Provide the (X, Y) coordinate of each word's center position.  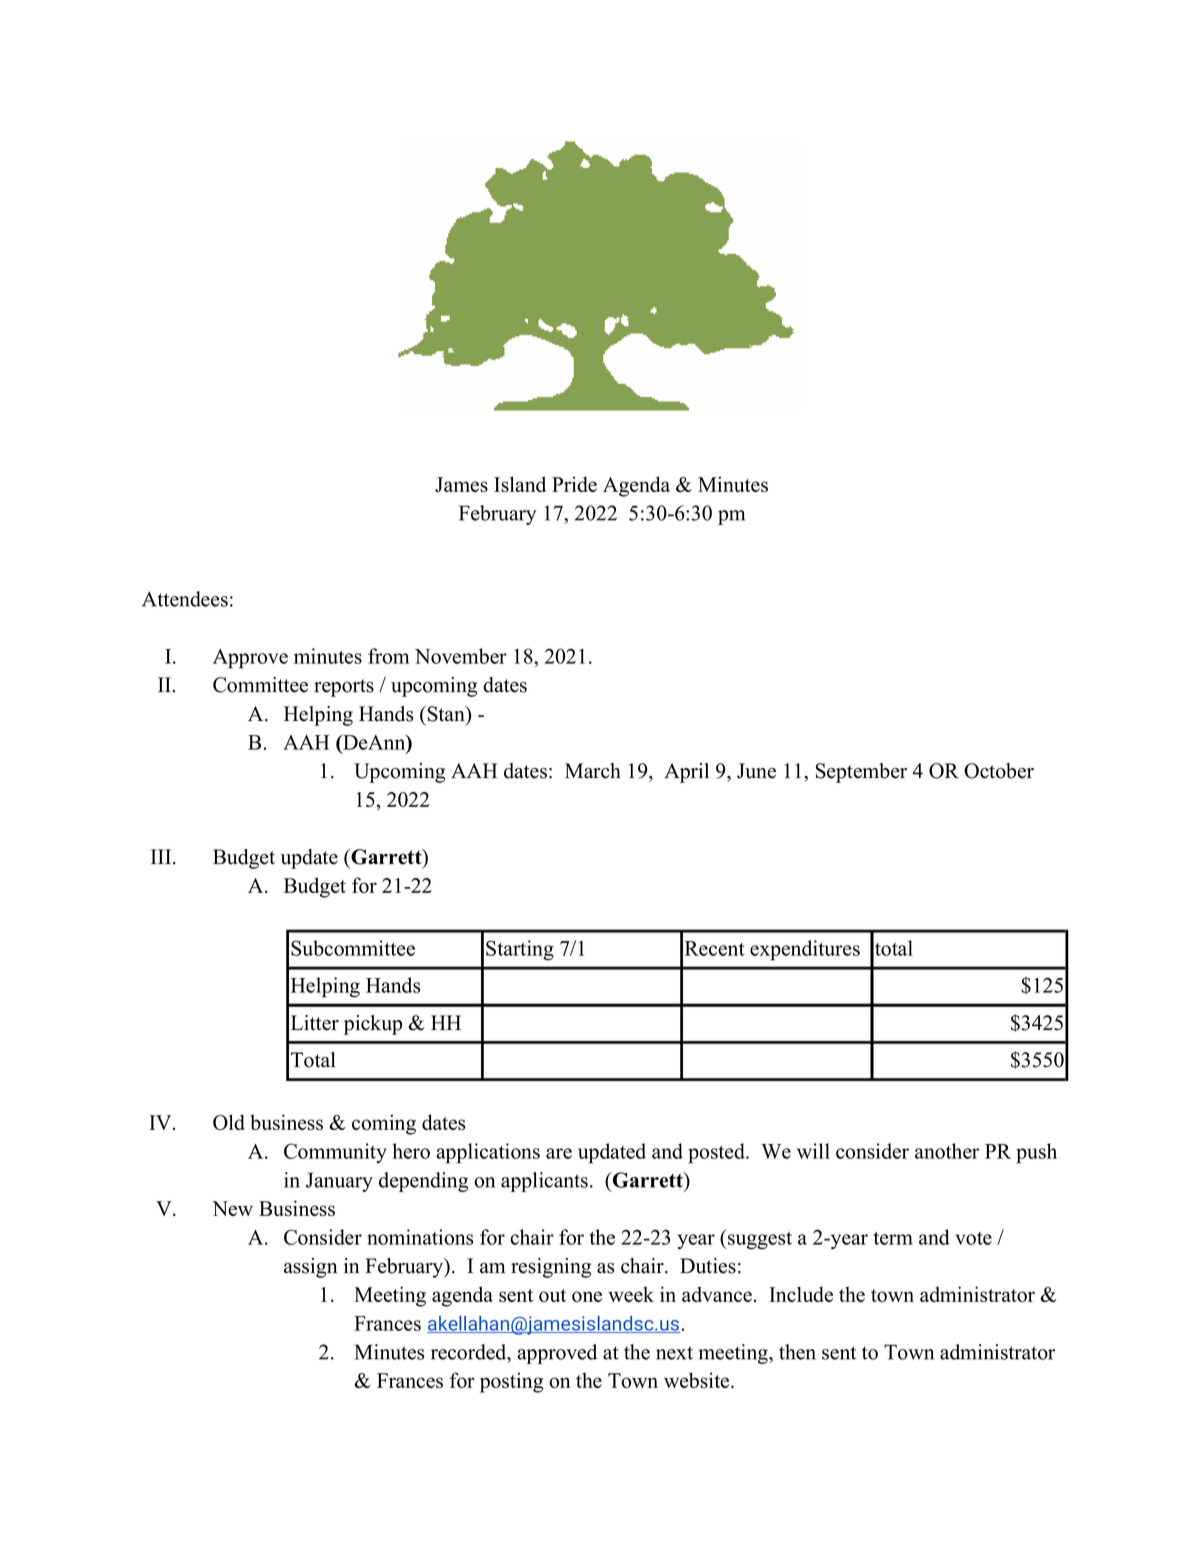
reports (344, 688)
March (593, 771)
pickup (373, 1025)
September (861, 773)
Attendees (185, 599)
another (947, 1151)
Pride (574, 484)
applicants (544, 1182)
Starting (520, 950)
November (461, 656)
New (232, 1208)
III (162, 856)
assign (310, 1268)
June (756, 771)
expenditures (805, 950)
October (999, 771)
